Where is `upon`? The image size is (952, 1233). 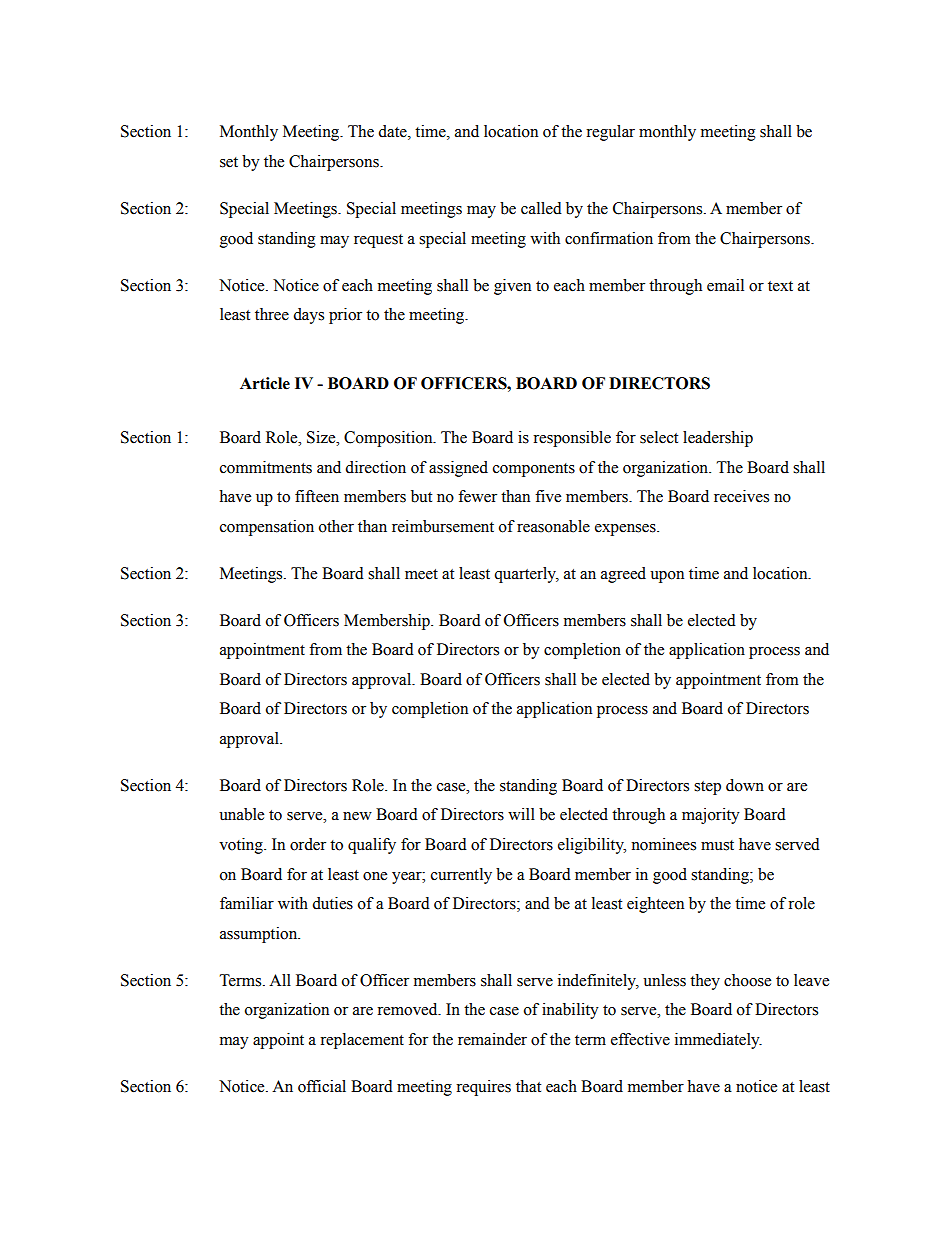 upon is located at coordinates (667, 577).
